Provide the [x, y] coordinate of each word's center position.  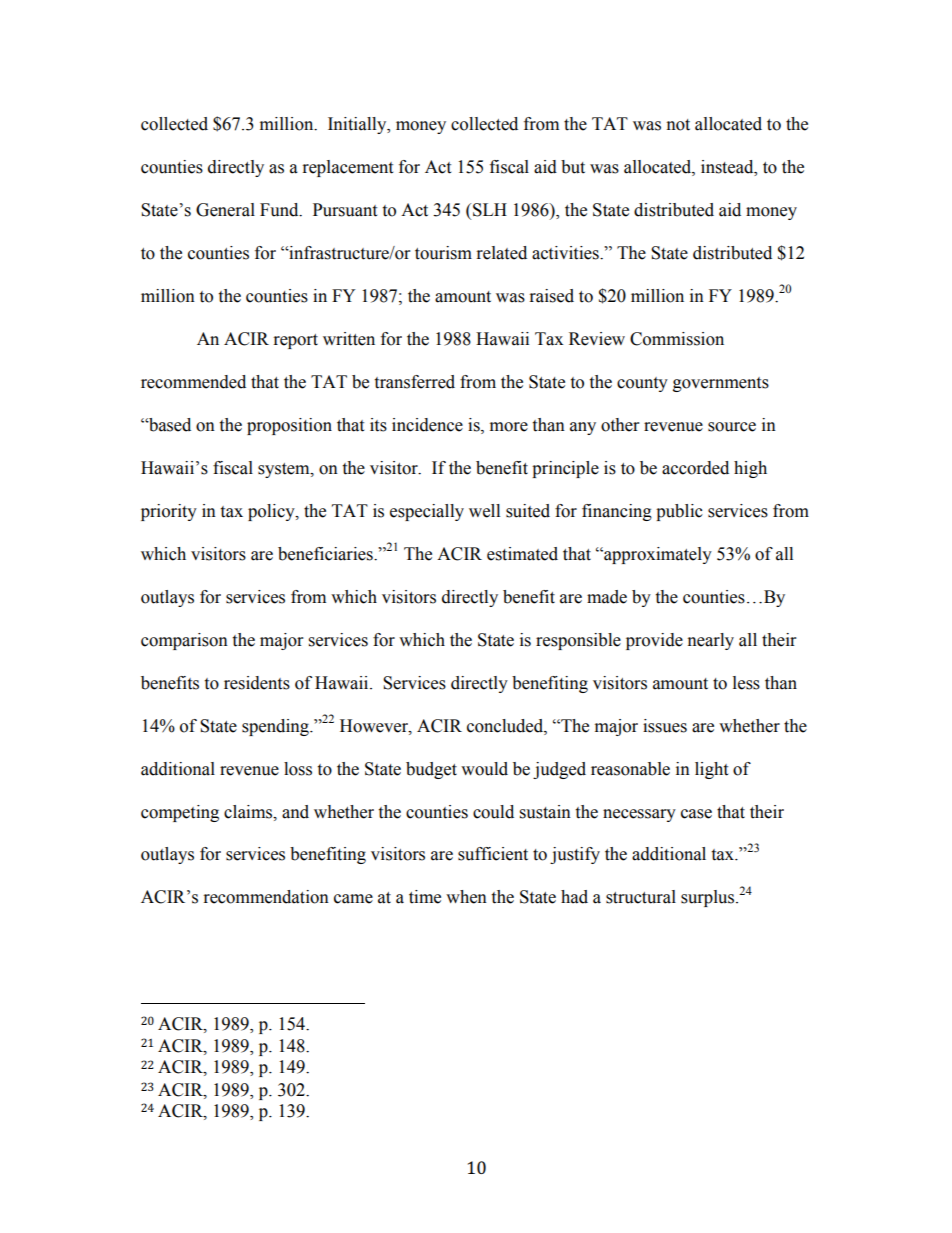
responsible [578, 641]
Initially [358, 125]
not [678, 125]
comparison [184, 641]
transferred [414, 382]
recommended [193, 382]
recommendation [266, 897]
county [642, 384]
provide [654, 641]
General [225, 210]
